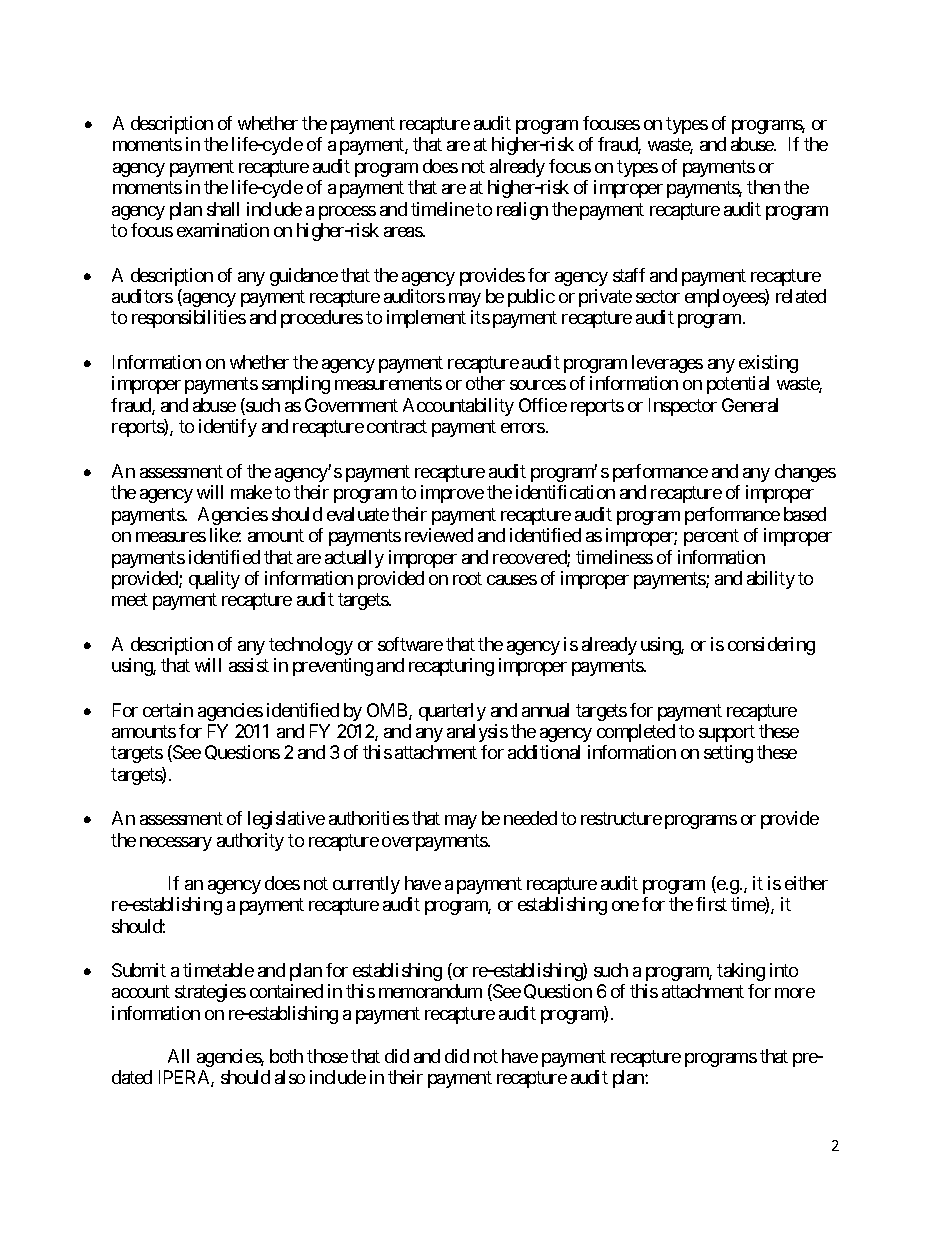  I want to click on legislative, so click(286, 820).
